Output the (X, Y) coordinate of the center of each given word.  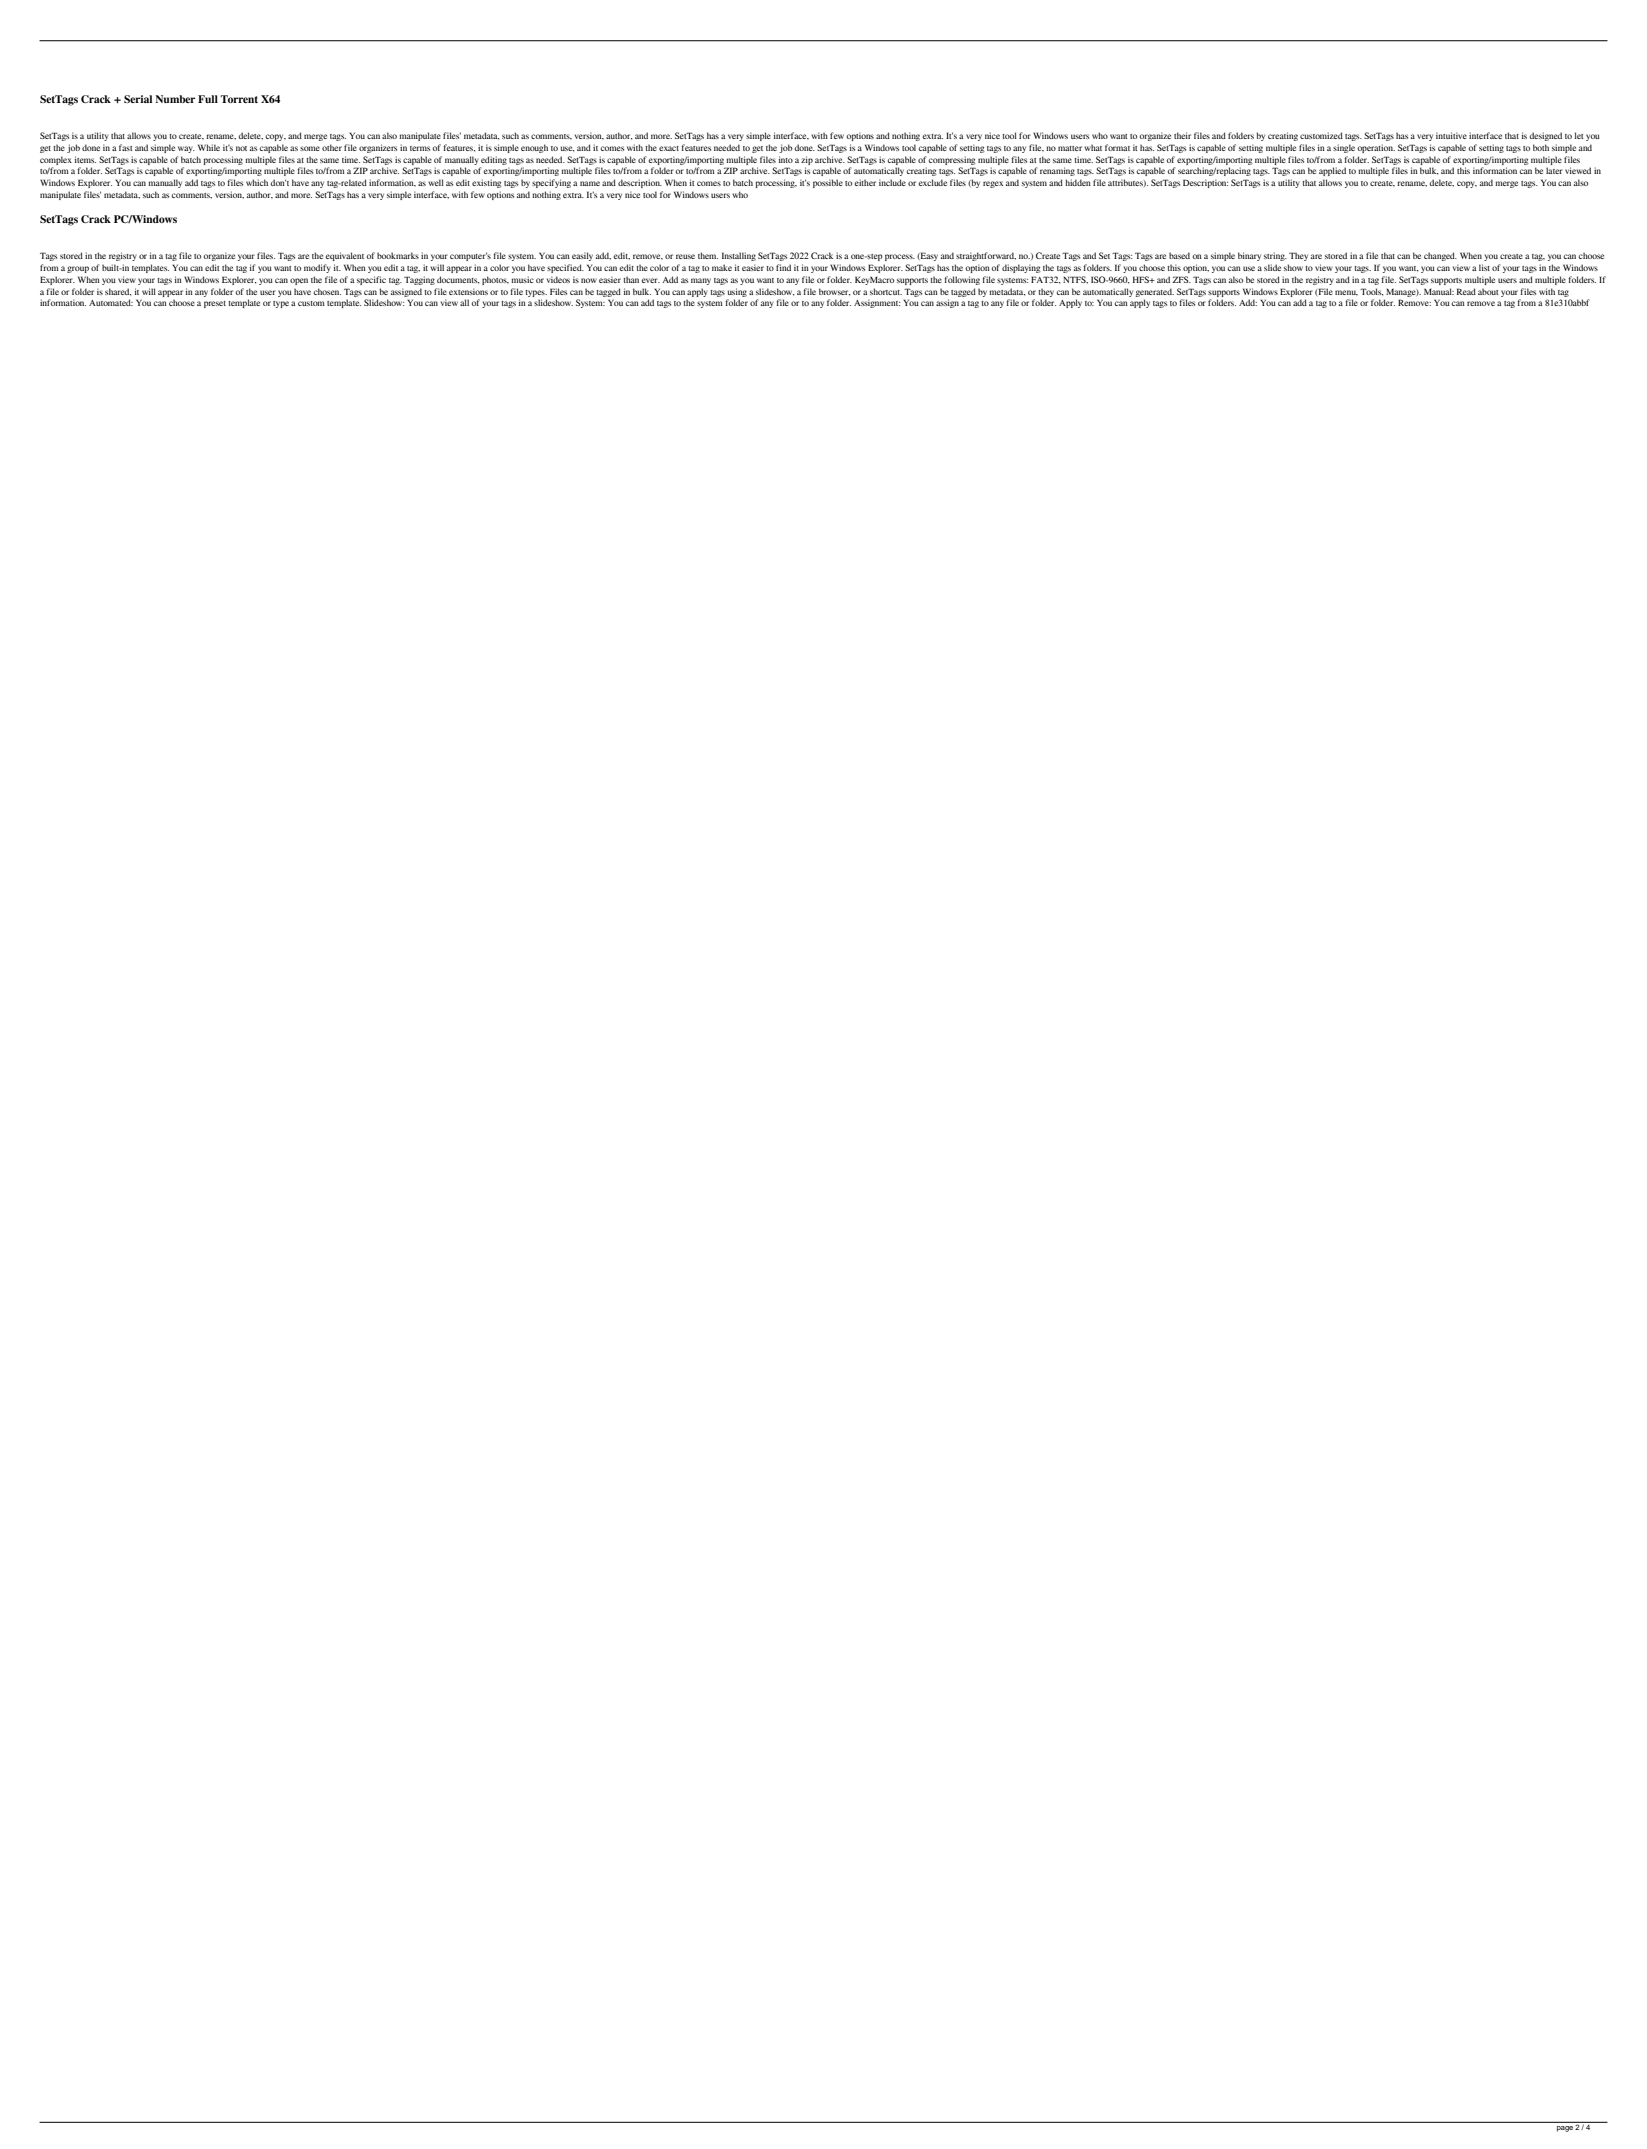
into (786, 159)
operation (1376, 148)
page (1565, 2129)
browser (835, 292)
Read (1466, 291)
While (209, 147)
